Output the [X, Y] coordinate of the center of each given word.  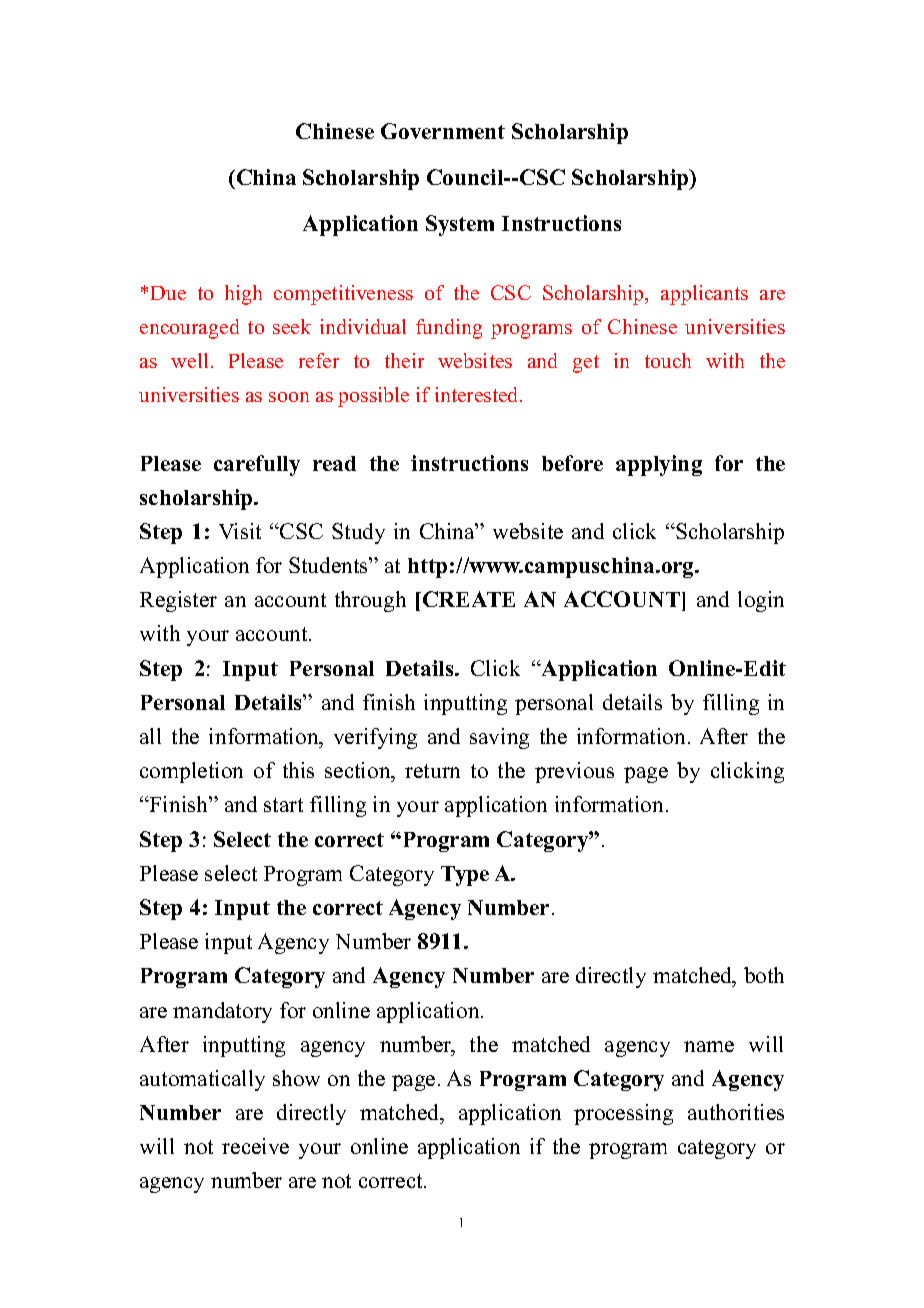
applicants [704, 295]
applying [659, 465]
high [243, 295]
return [432, 771]
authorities [736, 1112]
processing [623, 1114]
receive [255, 1146]
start [283, 805]
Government [443, 131]
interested [478, 394]
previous [574, 772]
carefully [257, 465]
